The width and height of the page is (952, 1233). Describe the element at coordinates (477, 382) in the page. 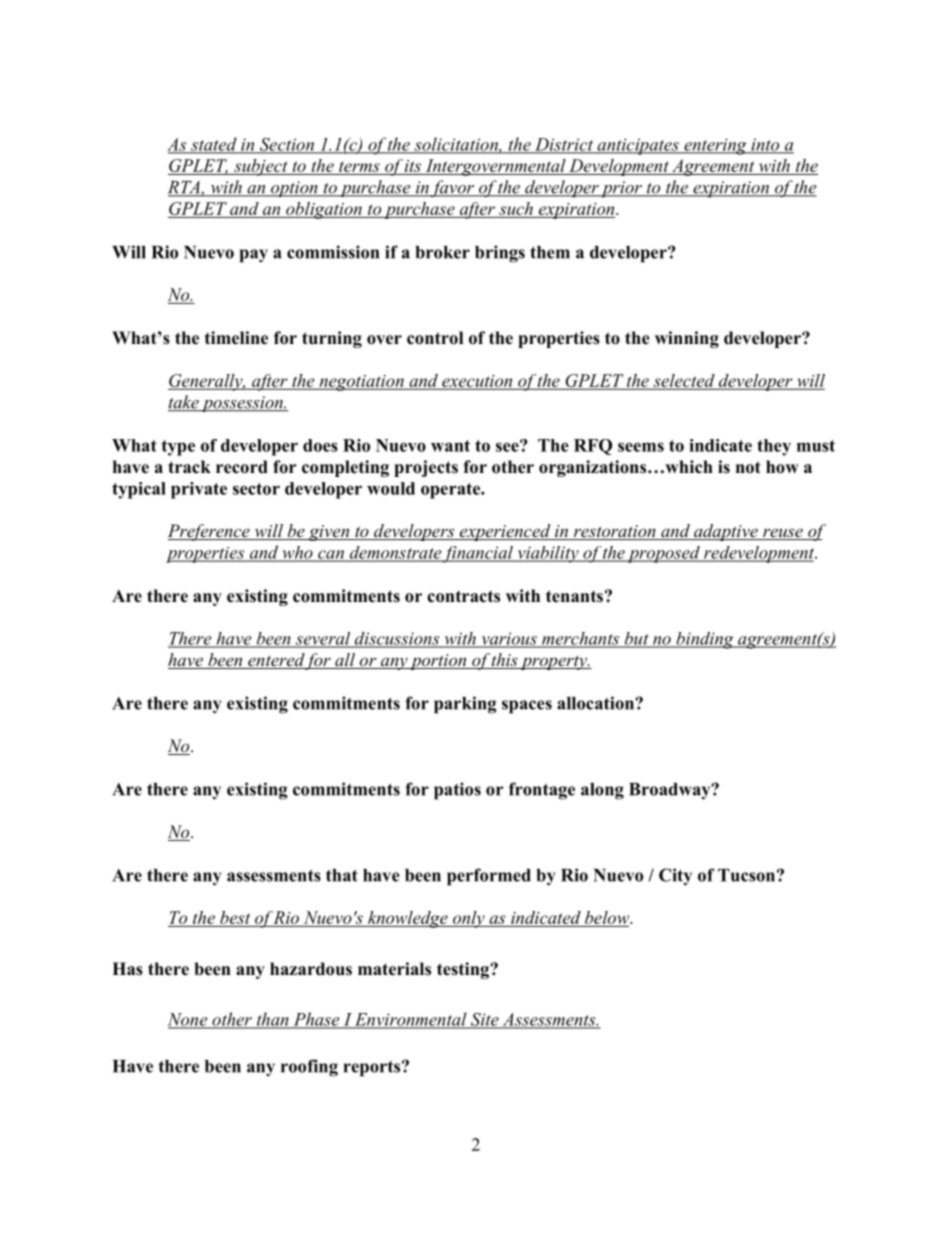

I see `execution` at that location.
